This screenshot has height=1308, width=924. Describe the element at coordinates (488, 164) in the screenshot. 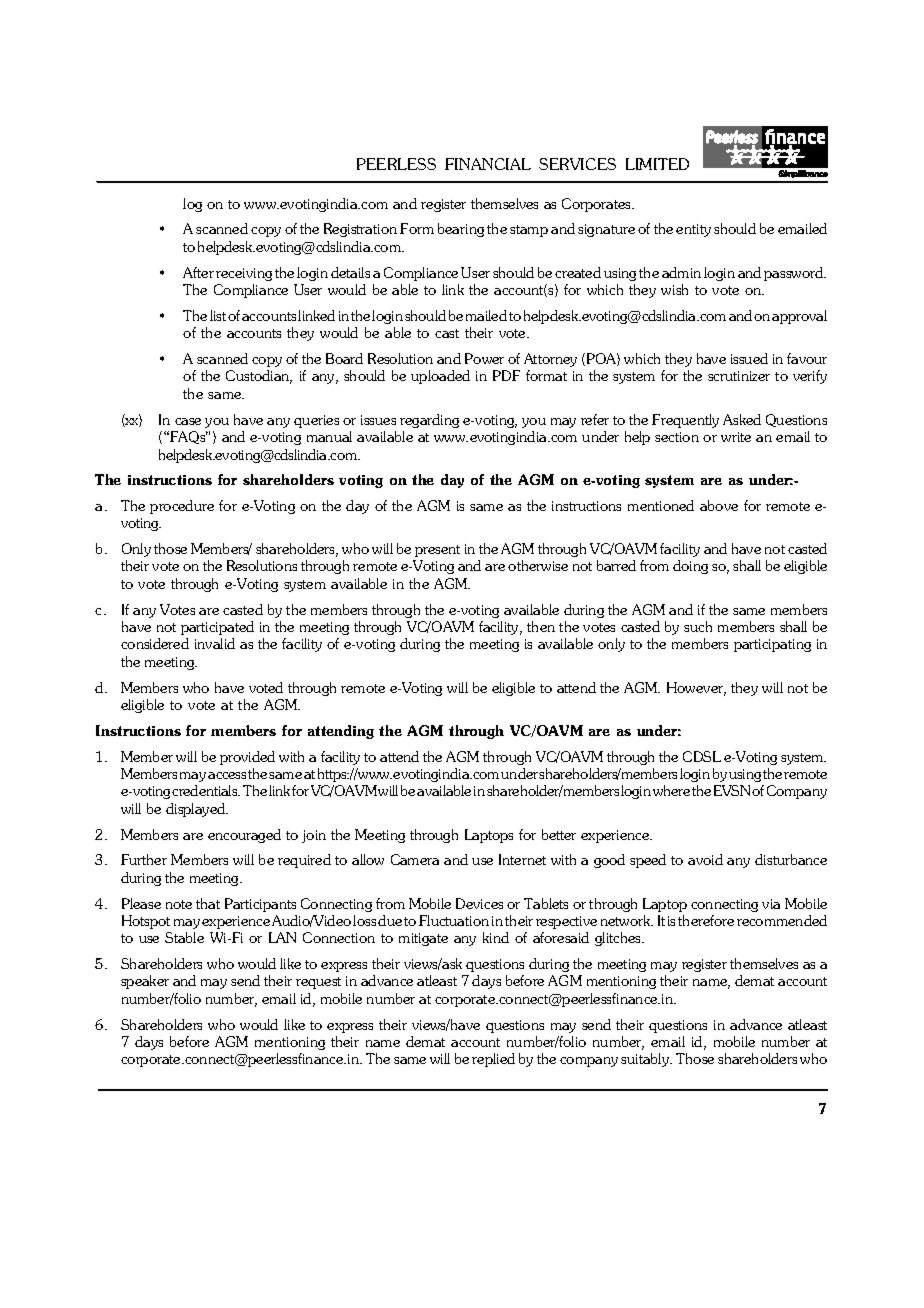

I see `FINANCIAL` at that location.
